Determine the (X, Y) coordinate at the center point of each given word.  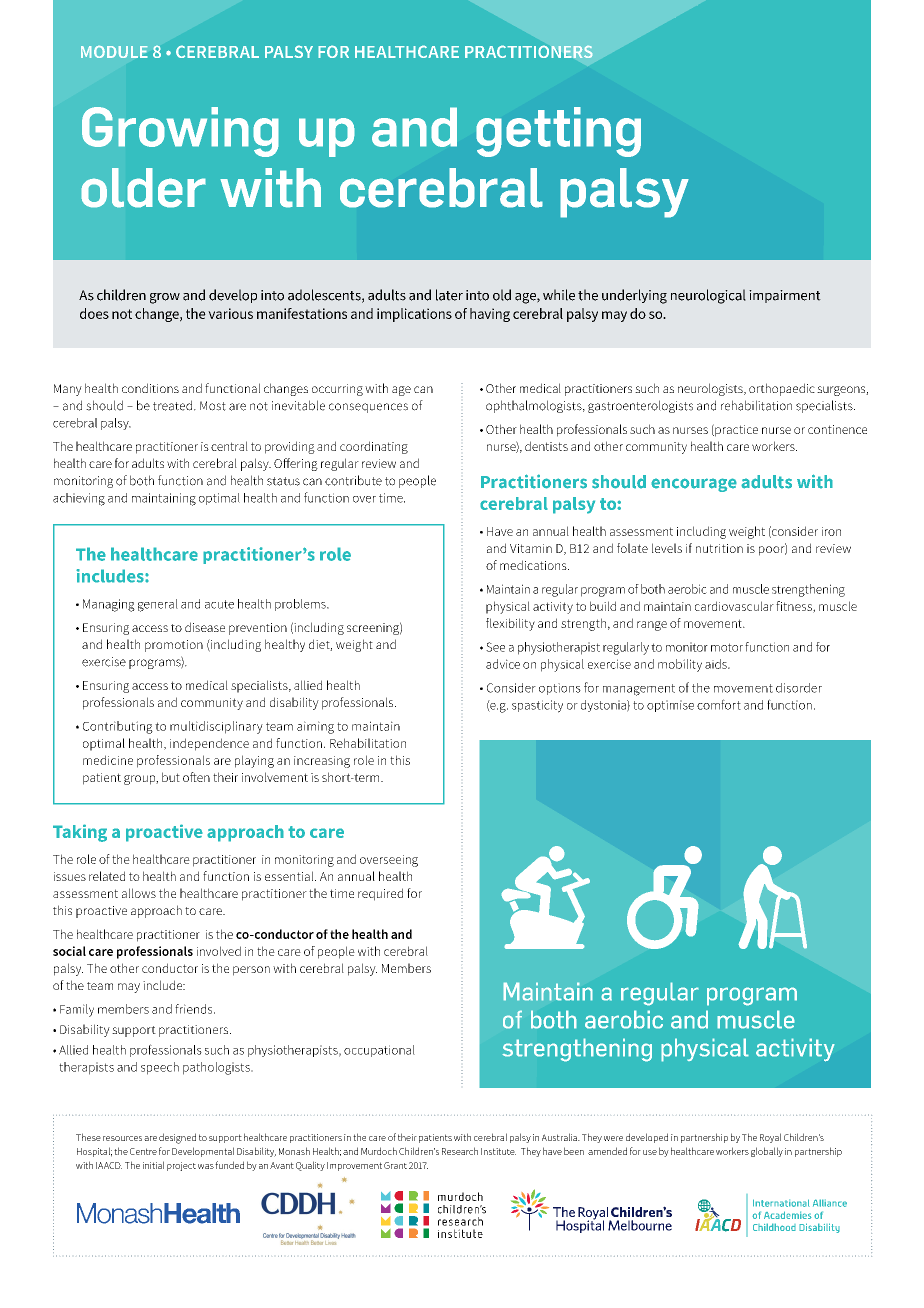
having (490, 315)
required (380, 894)
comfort (719, 704)
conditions (150, 388)
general (158, 605)
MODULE (114, 52)
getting (558, 132)
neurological (708, 296)
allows (139, 893)
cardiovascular (734, 606)
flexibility (510, 624)
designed (177, 1138)
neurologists (711, 389)
